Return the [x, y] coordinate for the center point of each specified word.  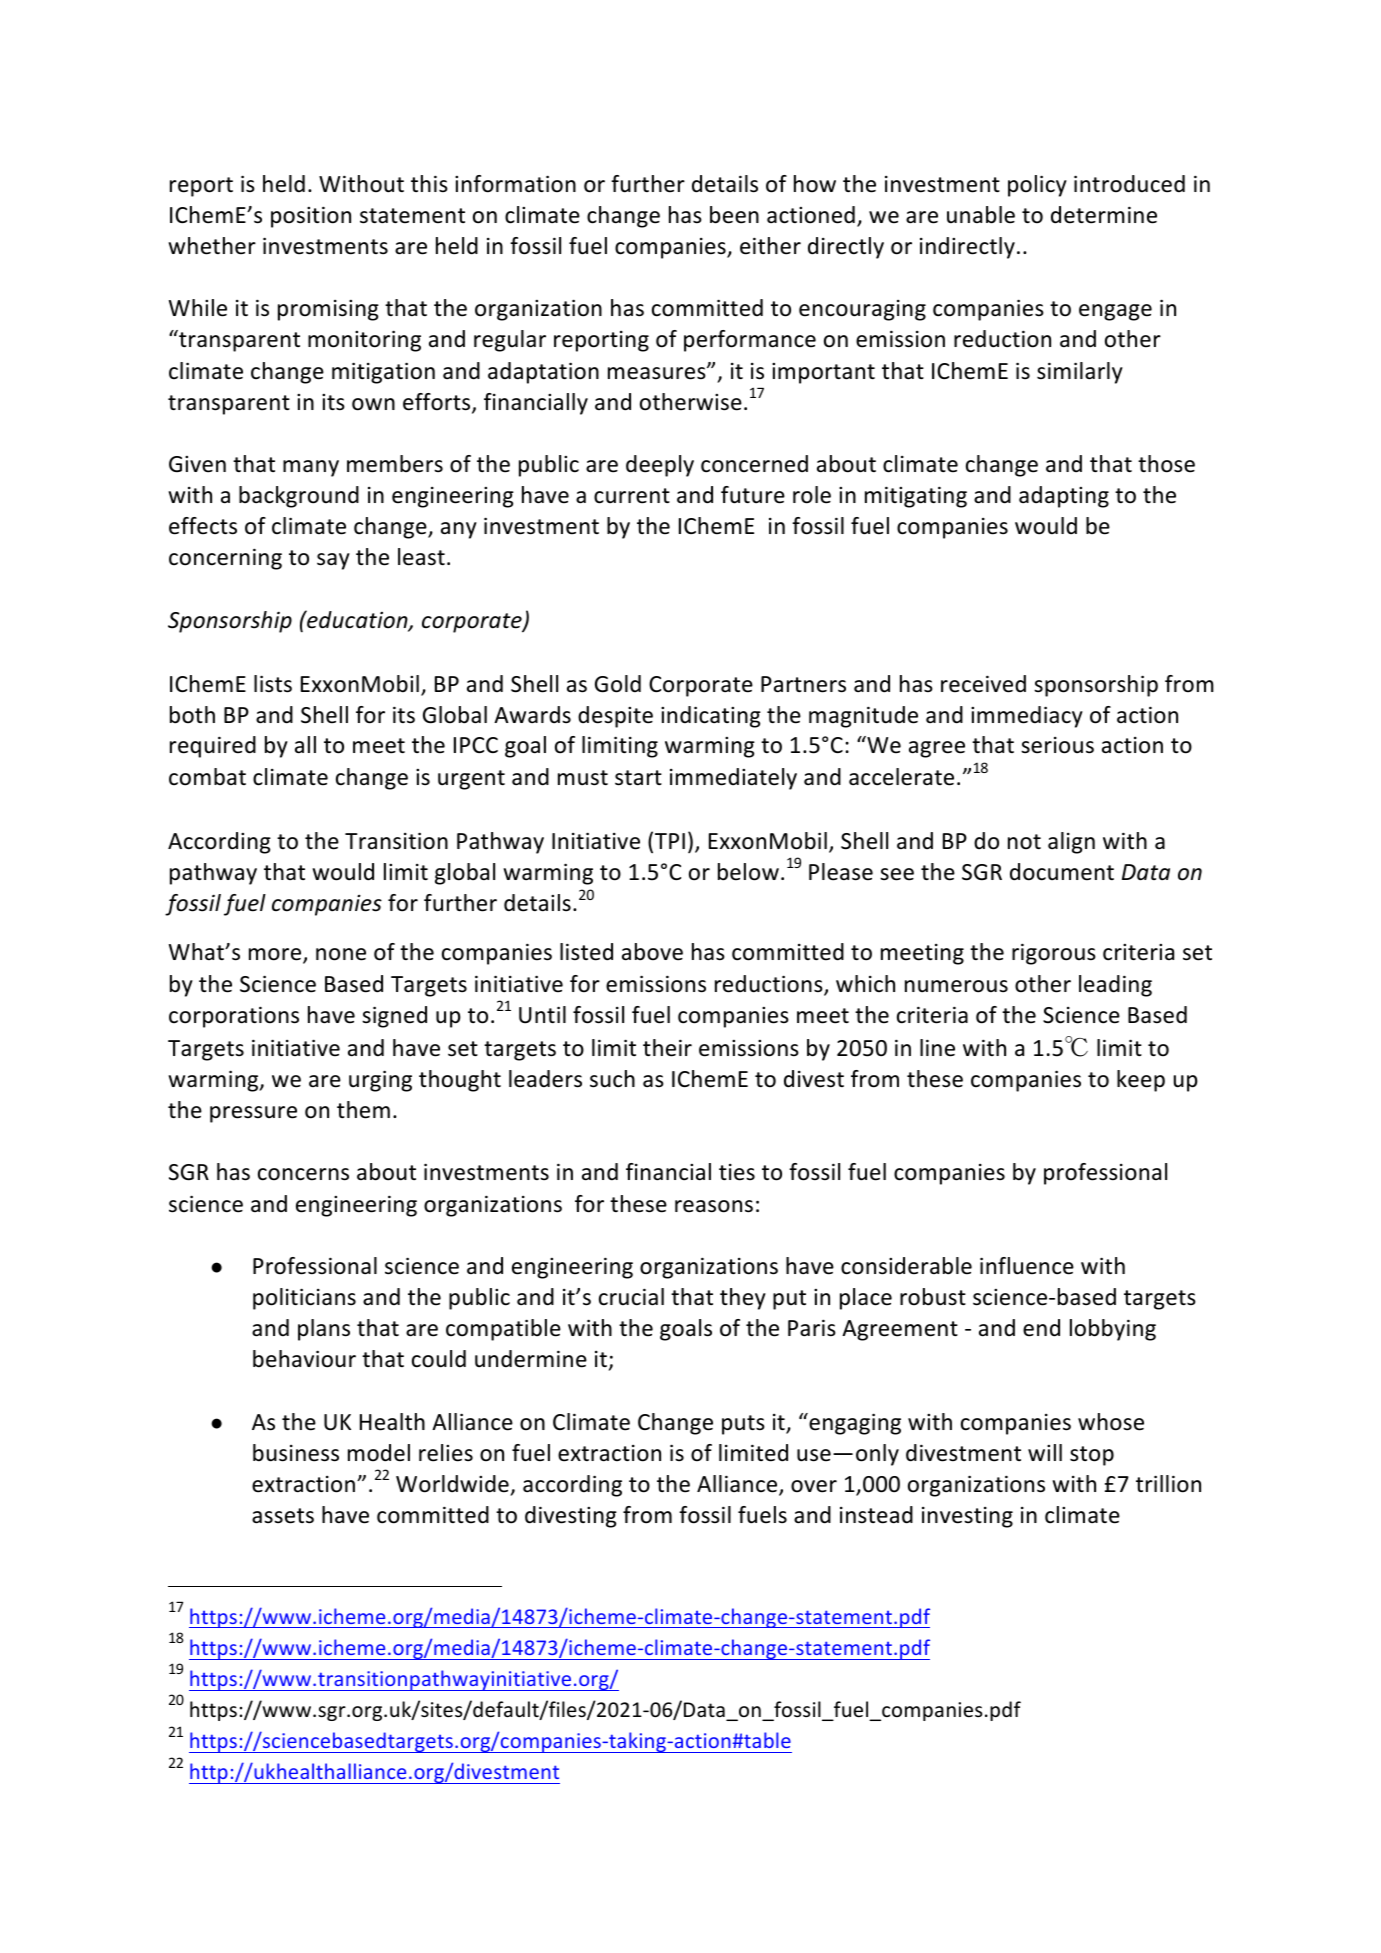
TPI [670, 841]
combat [207, 777]
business [296, 1453]
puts [743, 1425]
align [1071, 843]
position [311, 217]
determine [1104, 215]
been [734, 215]
